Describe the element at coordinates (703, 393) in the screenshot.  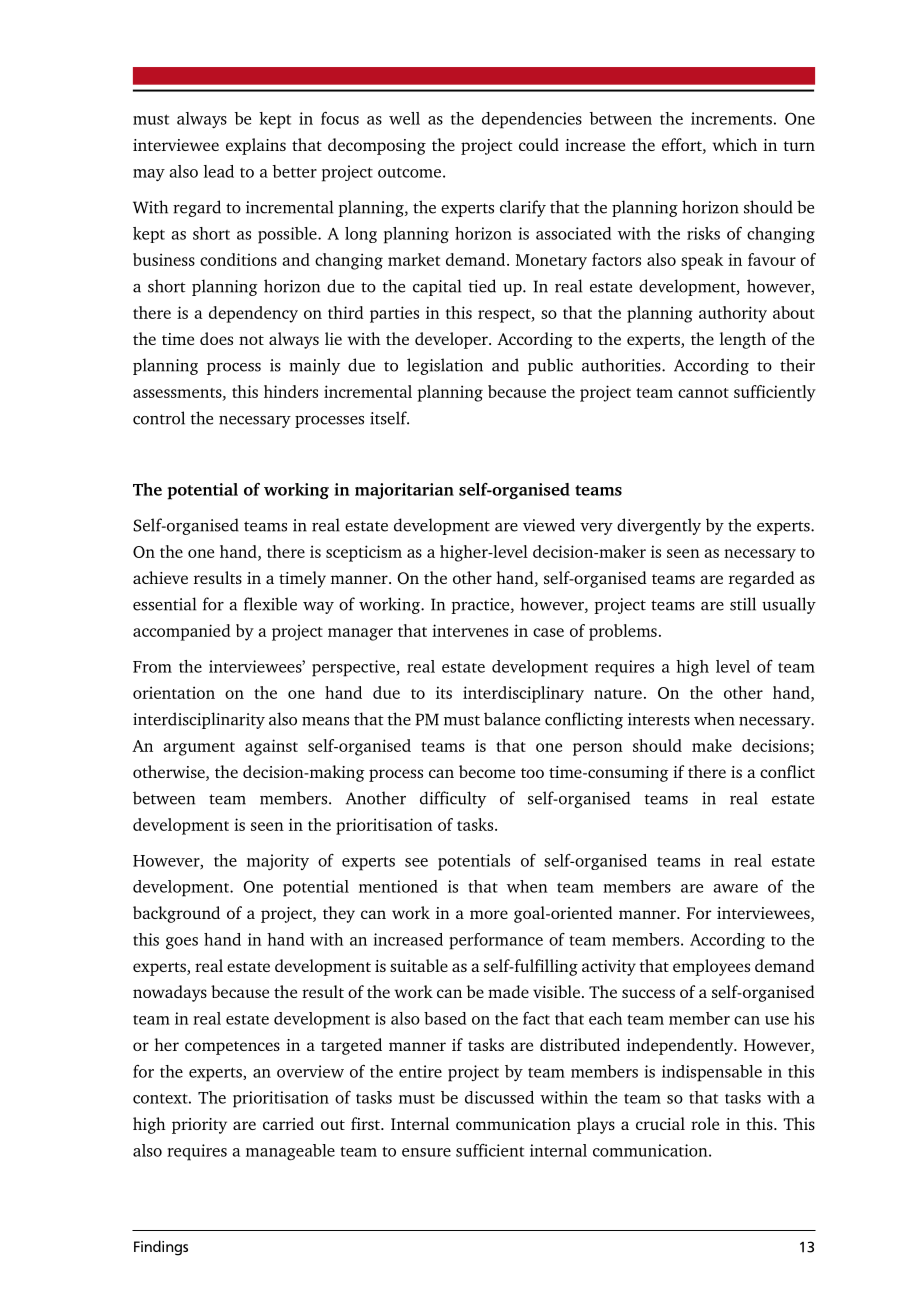
I see `cannot` at that location.
